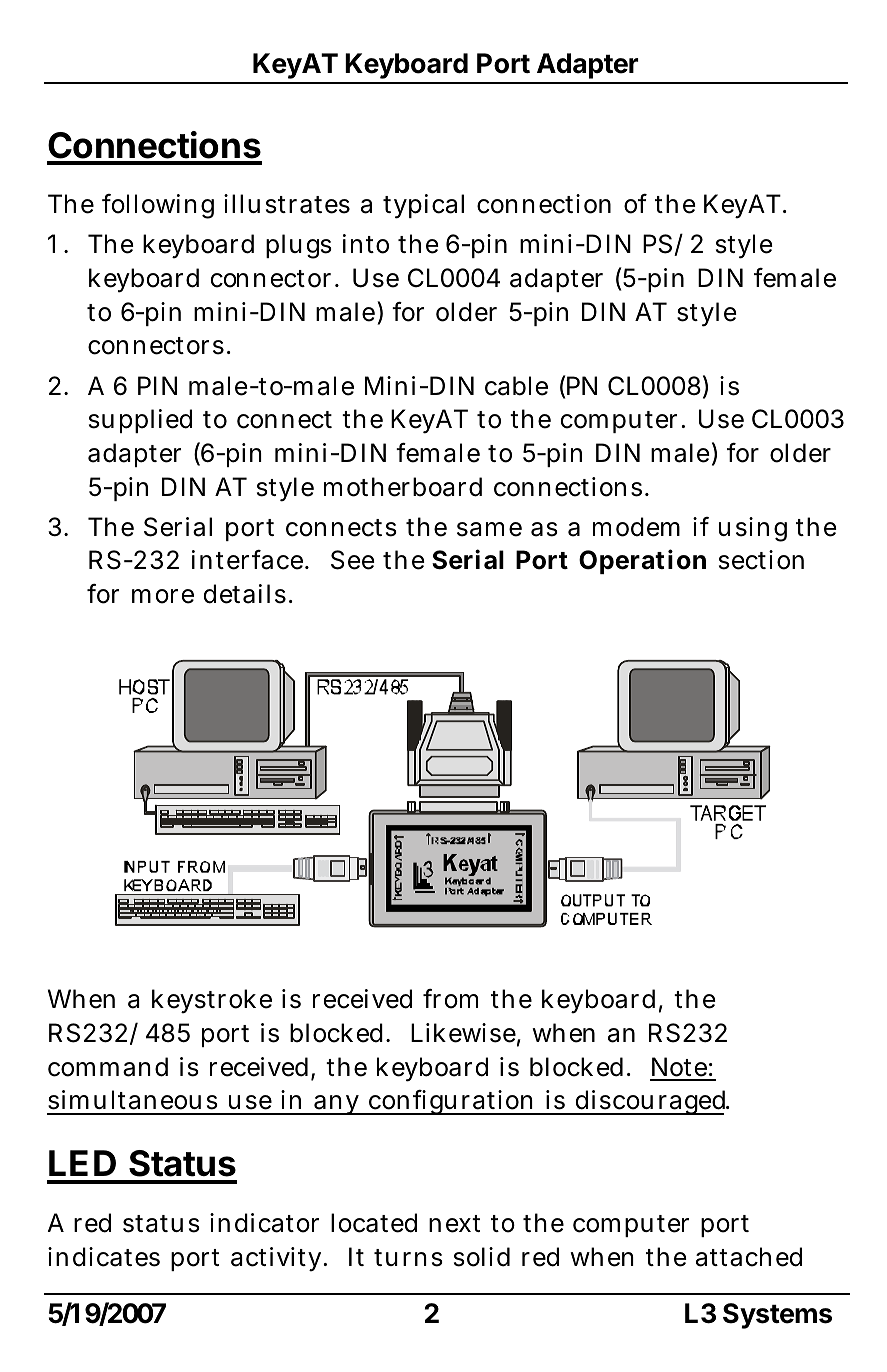 This document has width=887, height=1372. Describe the element at coordinates (104, 1257) in the document. I see `indicates` at that location.
